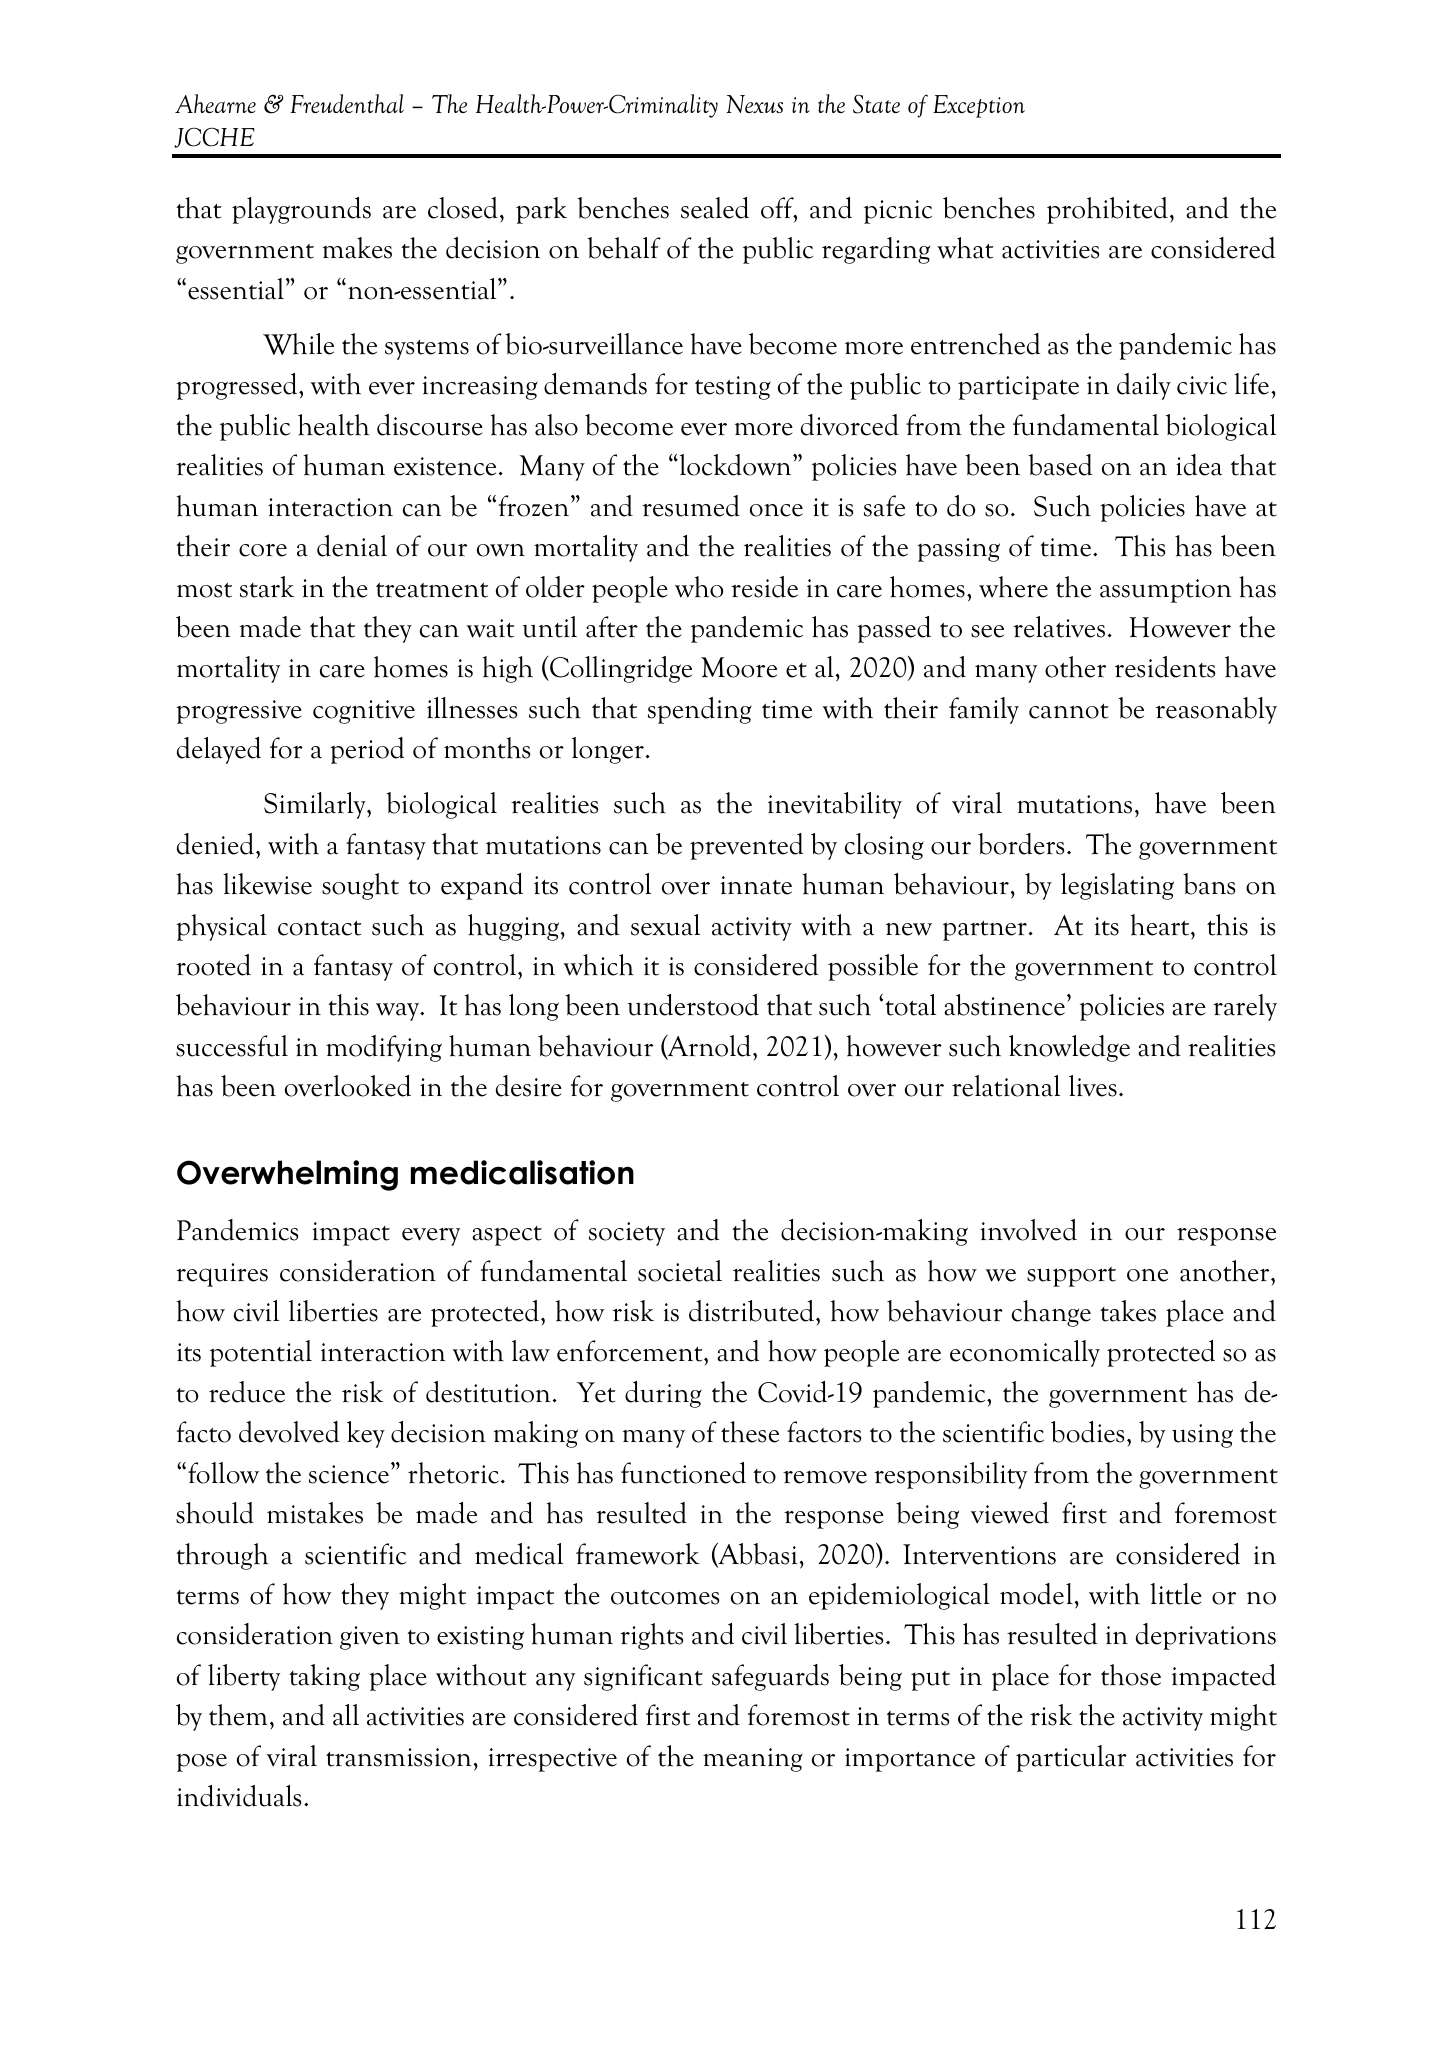  I want to click on transmission, so click(400, 1757).
